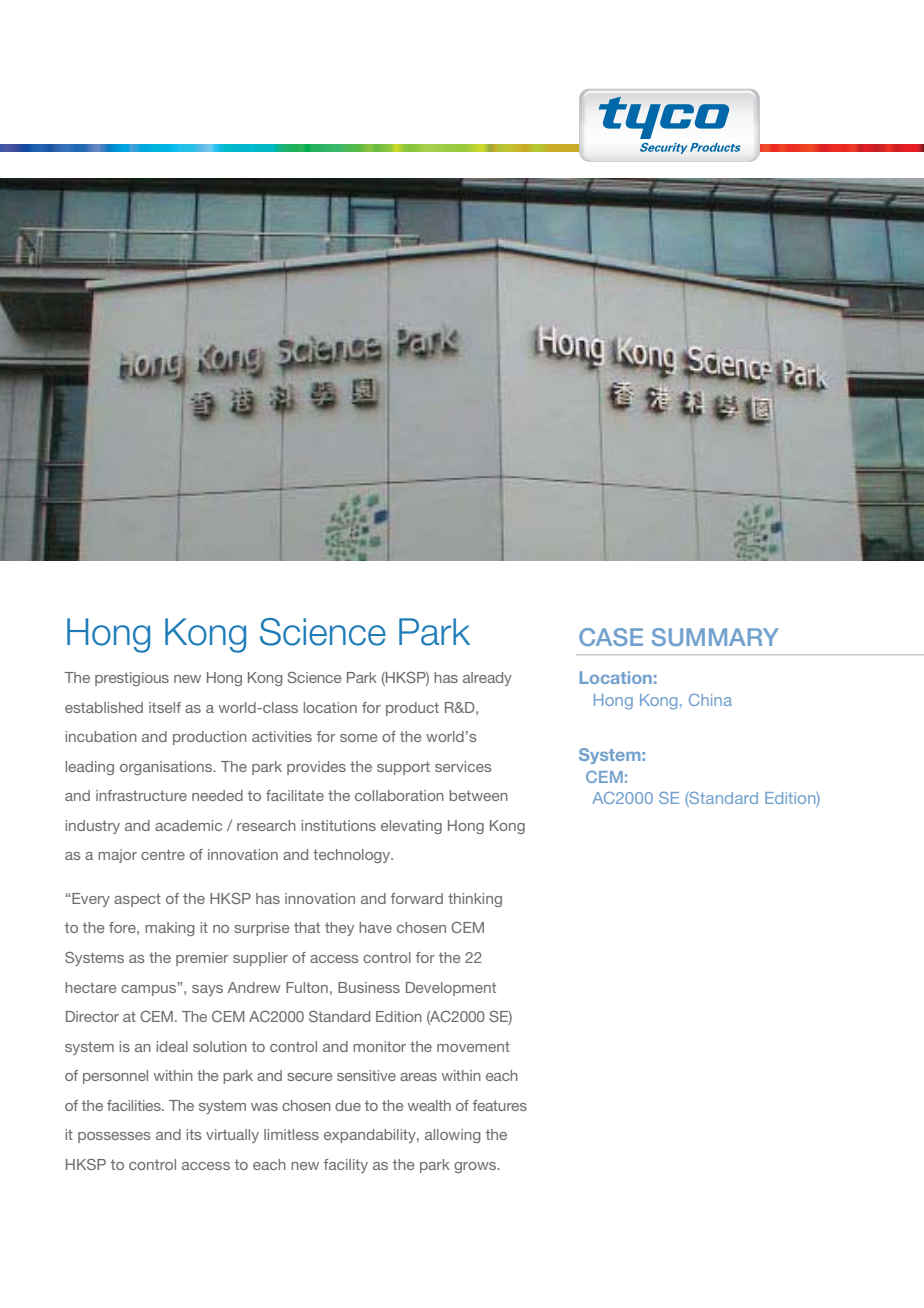 The height and width of the page is (1308, 924). Describe the element at coordinates (369, 987) in the page. I see `Business` at that location.
